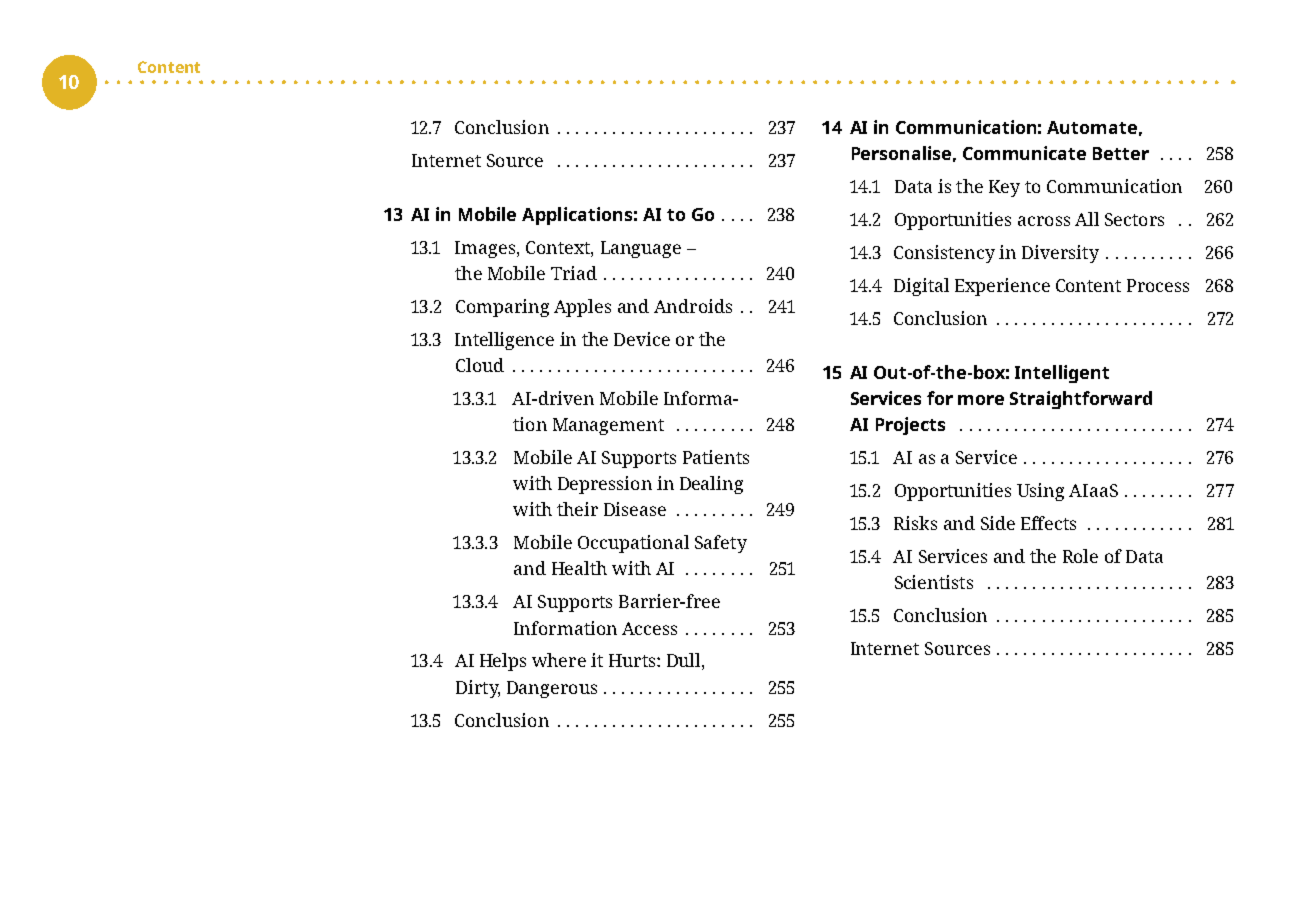 The height and width of the page is (905, 1316). I want to click on Experience, so click(1002, 287).
